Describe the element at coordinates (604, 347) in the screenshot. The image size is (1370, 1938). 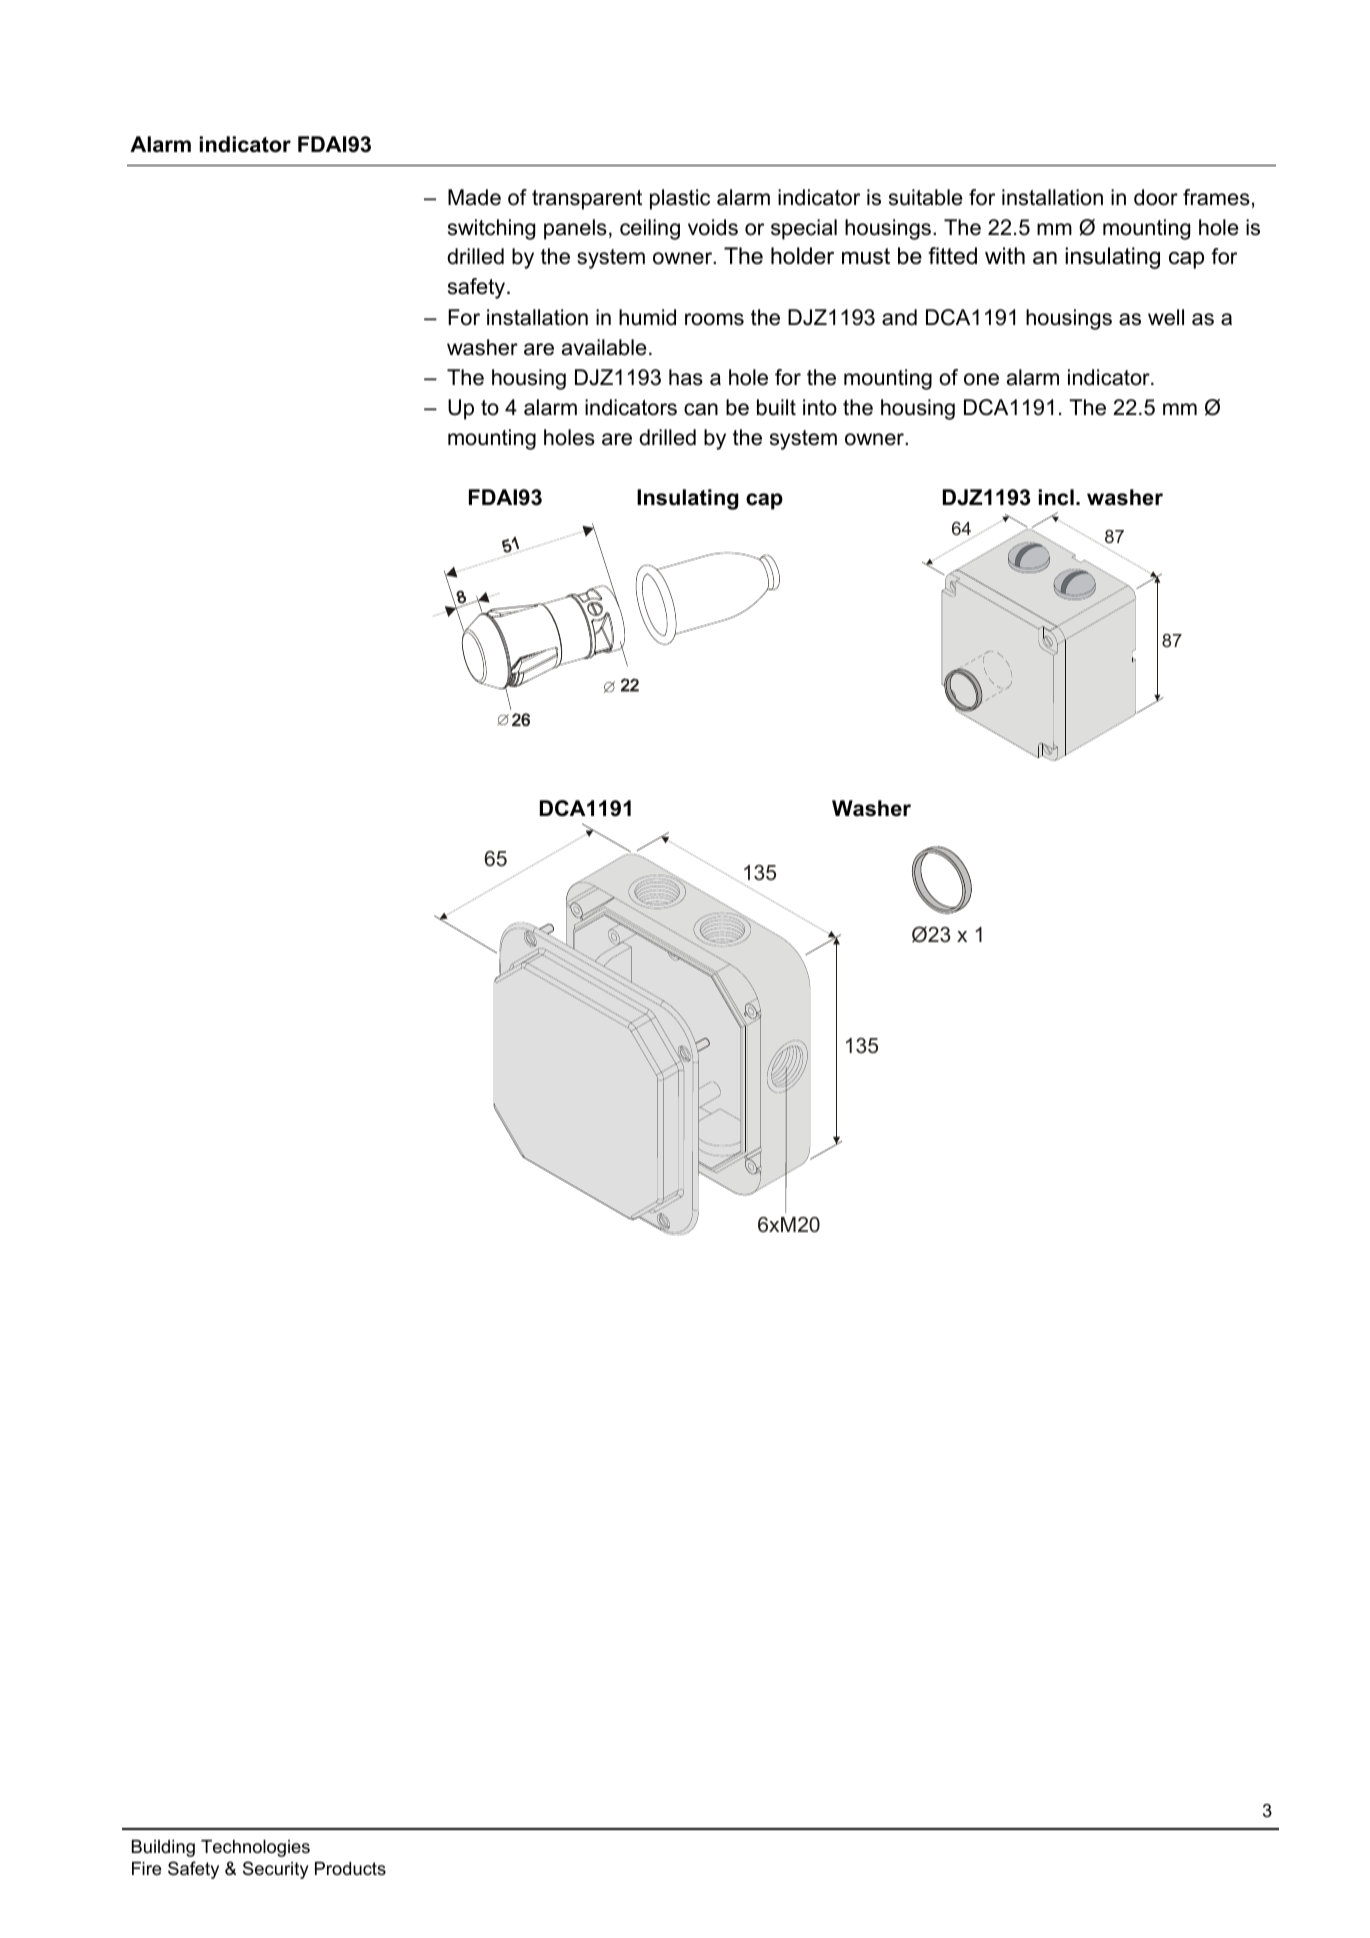
I see `available` at that location.
